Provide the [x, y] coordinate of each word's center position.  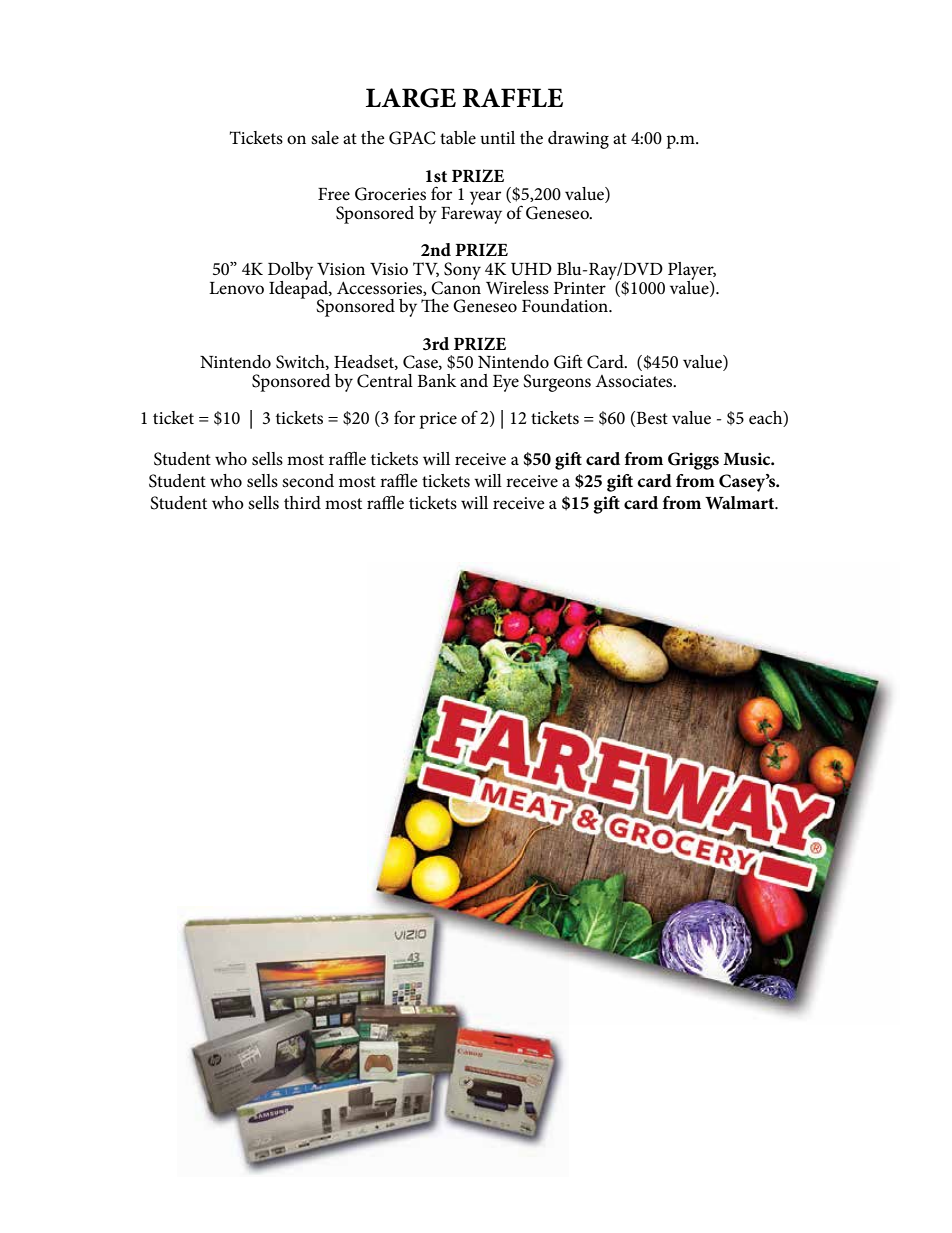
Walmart [741, 502]
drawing [578, 140]
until [497, 137]
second [308, 481]
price [438, 420]
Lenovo [236, 288]
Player [692, 272]
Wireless [517, 288]
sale [325, 137]
